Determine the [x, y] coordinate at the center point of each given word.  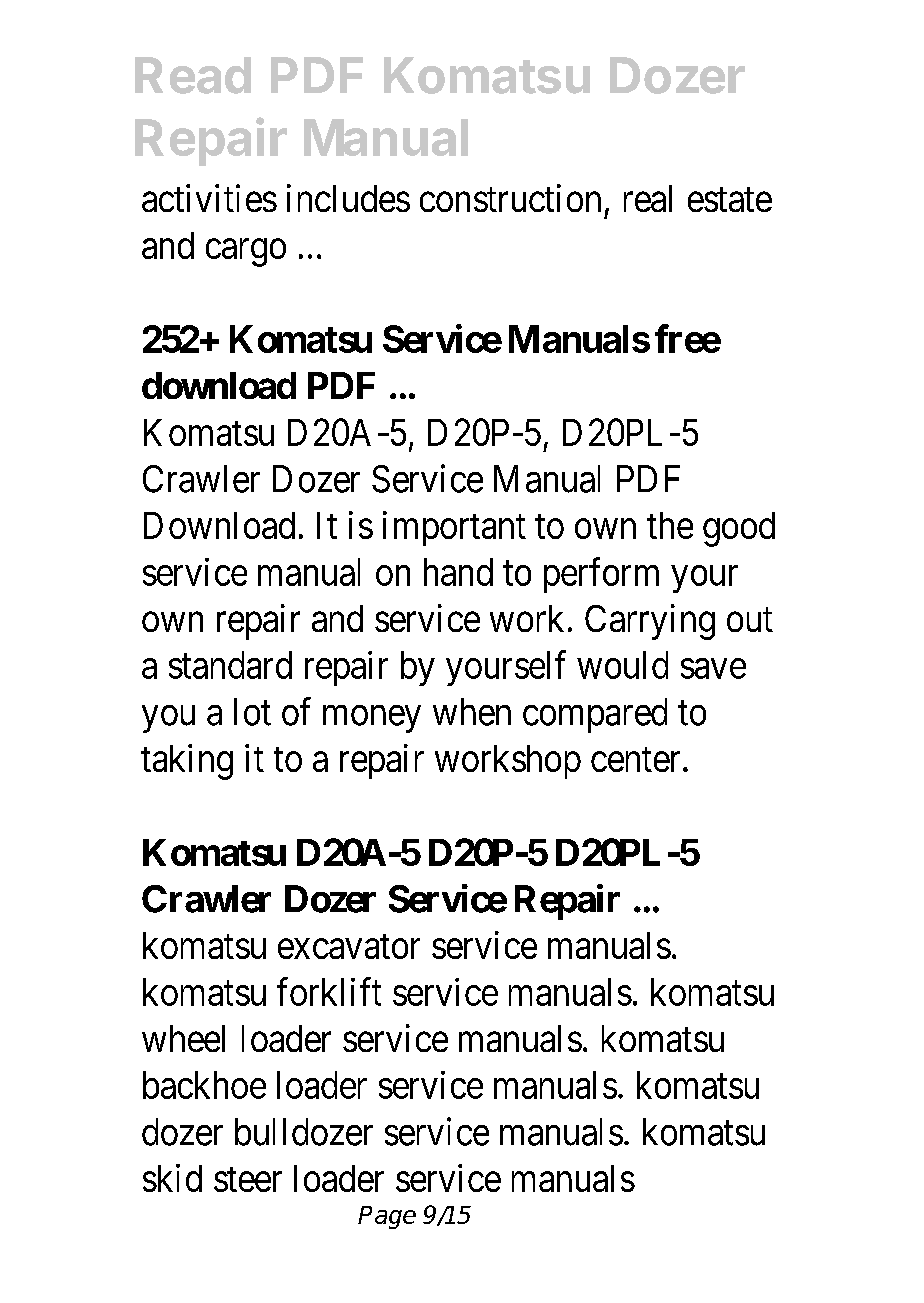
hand [458, 572]
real [648, 198]
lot [252, 712]
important [454, 528]
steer [248, 1180]
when [472, 712]
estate [730, 200]
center [635, 760]
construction [510, 198]
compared [595, 715]
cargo [246, 253]
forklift [329, 991]
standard [230, 665]
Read [193, 75]
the [670, 525]
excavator [349, 947]
